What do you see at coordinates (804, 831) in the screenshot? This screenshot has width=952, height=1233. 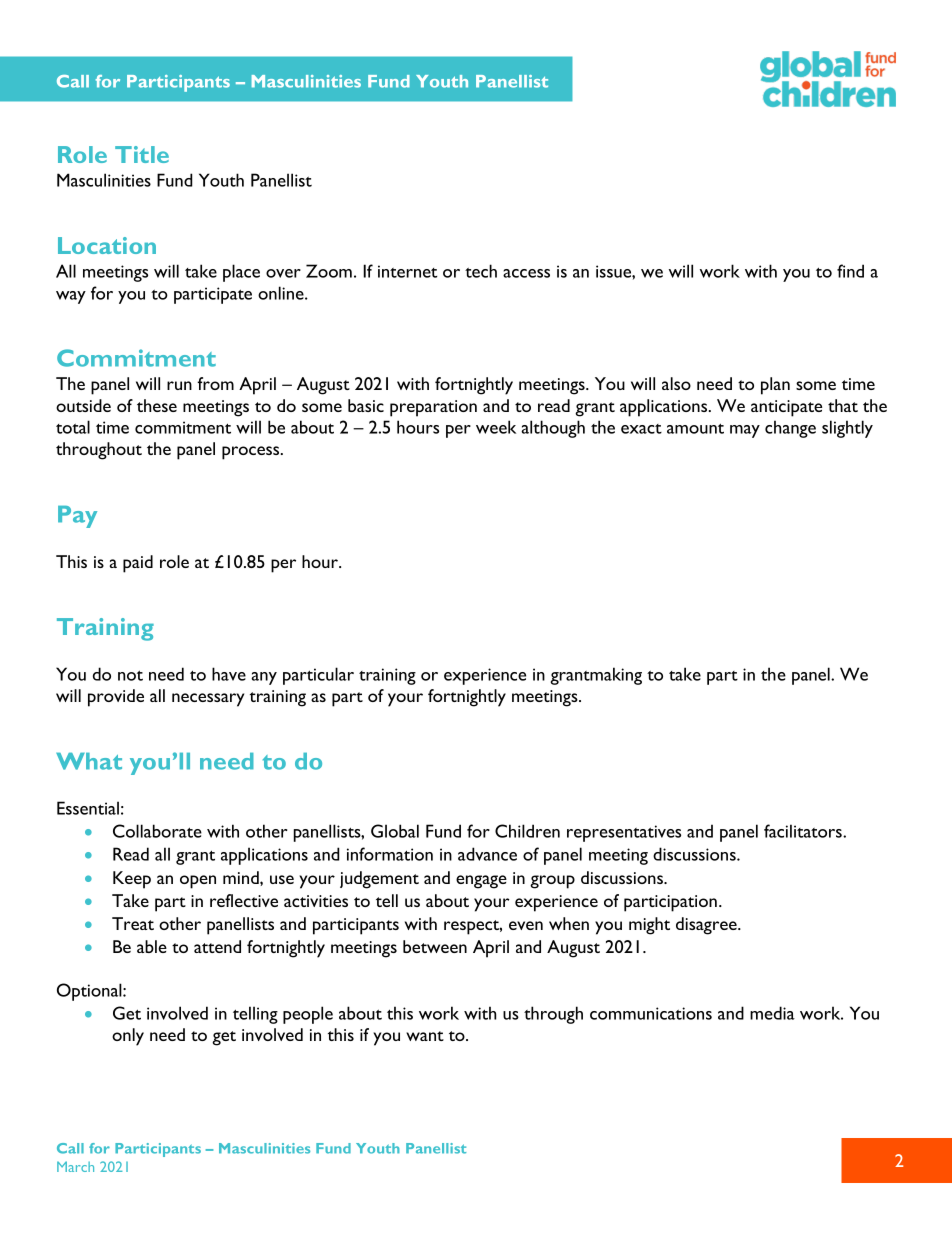 I see `facilitators` at bounding box center [804, 831].
